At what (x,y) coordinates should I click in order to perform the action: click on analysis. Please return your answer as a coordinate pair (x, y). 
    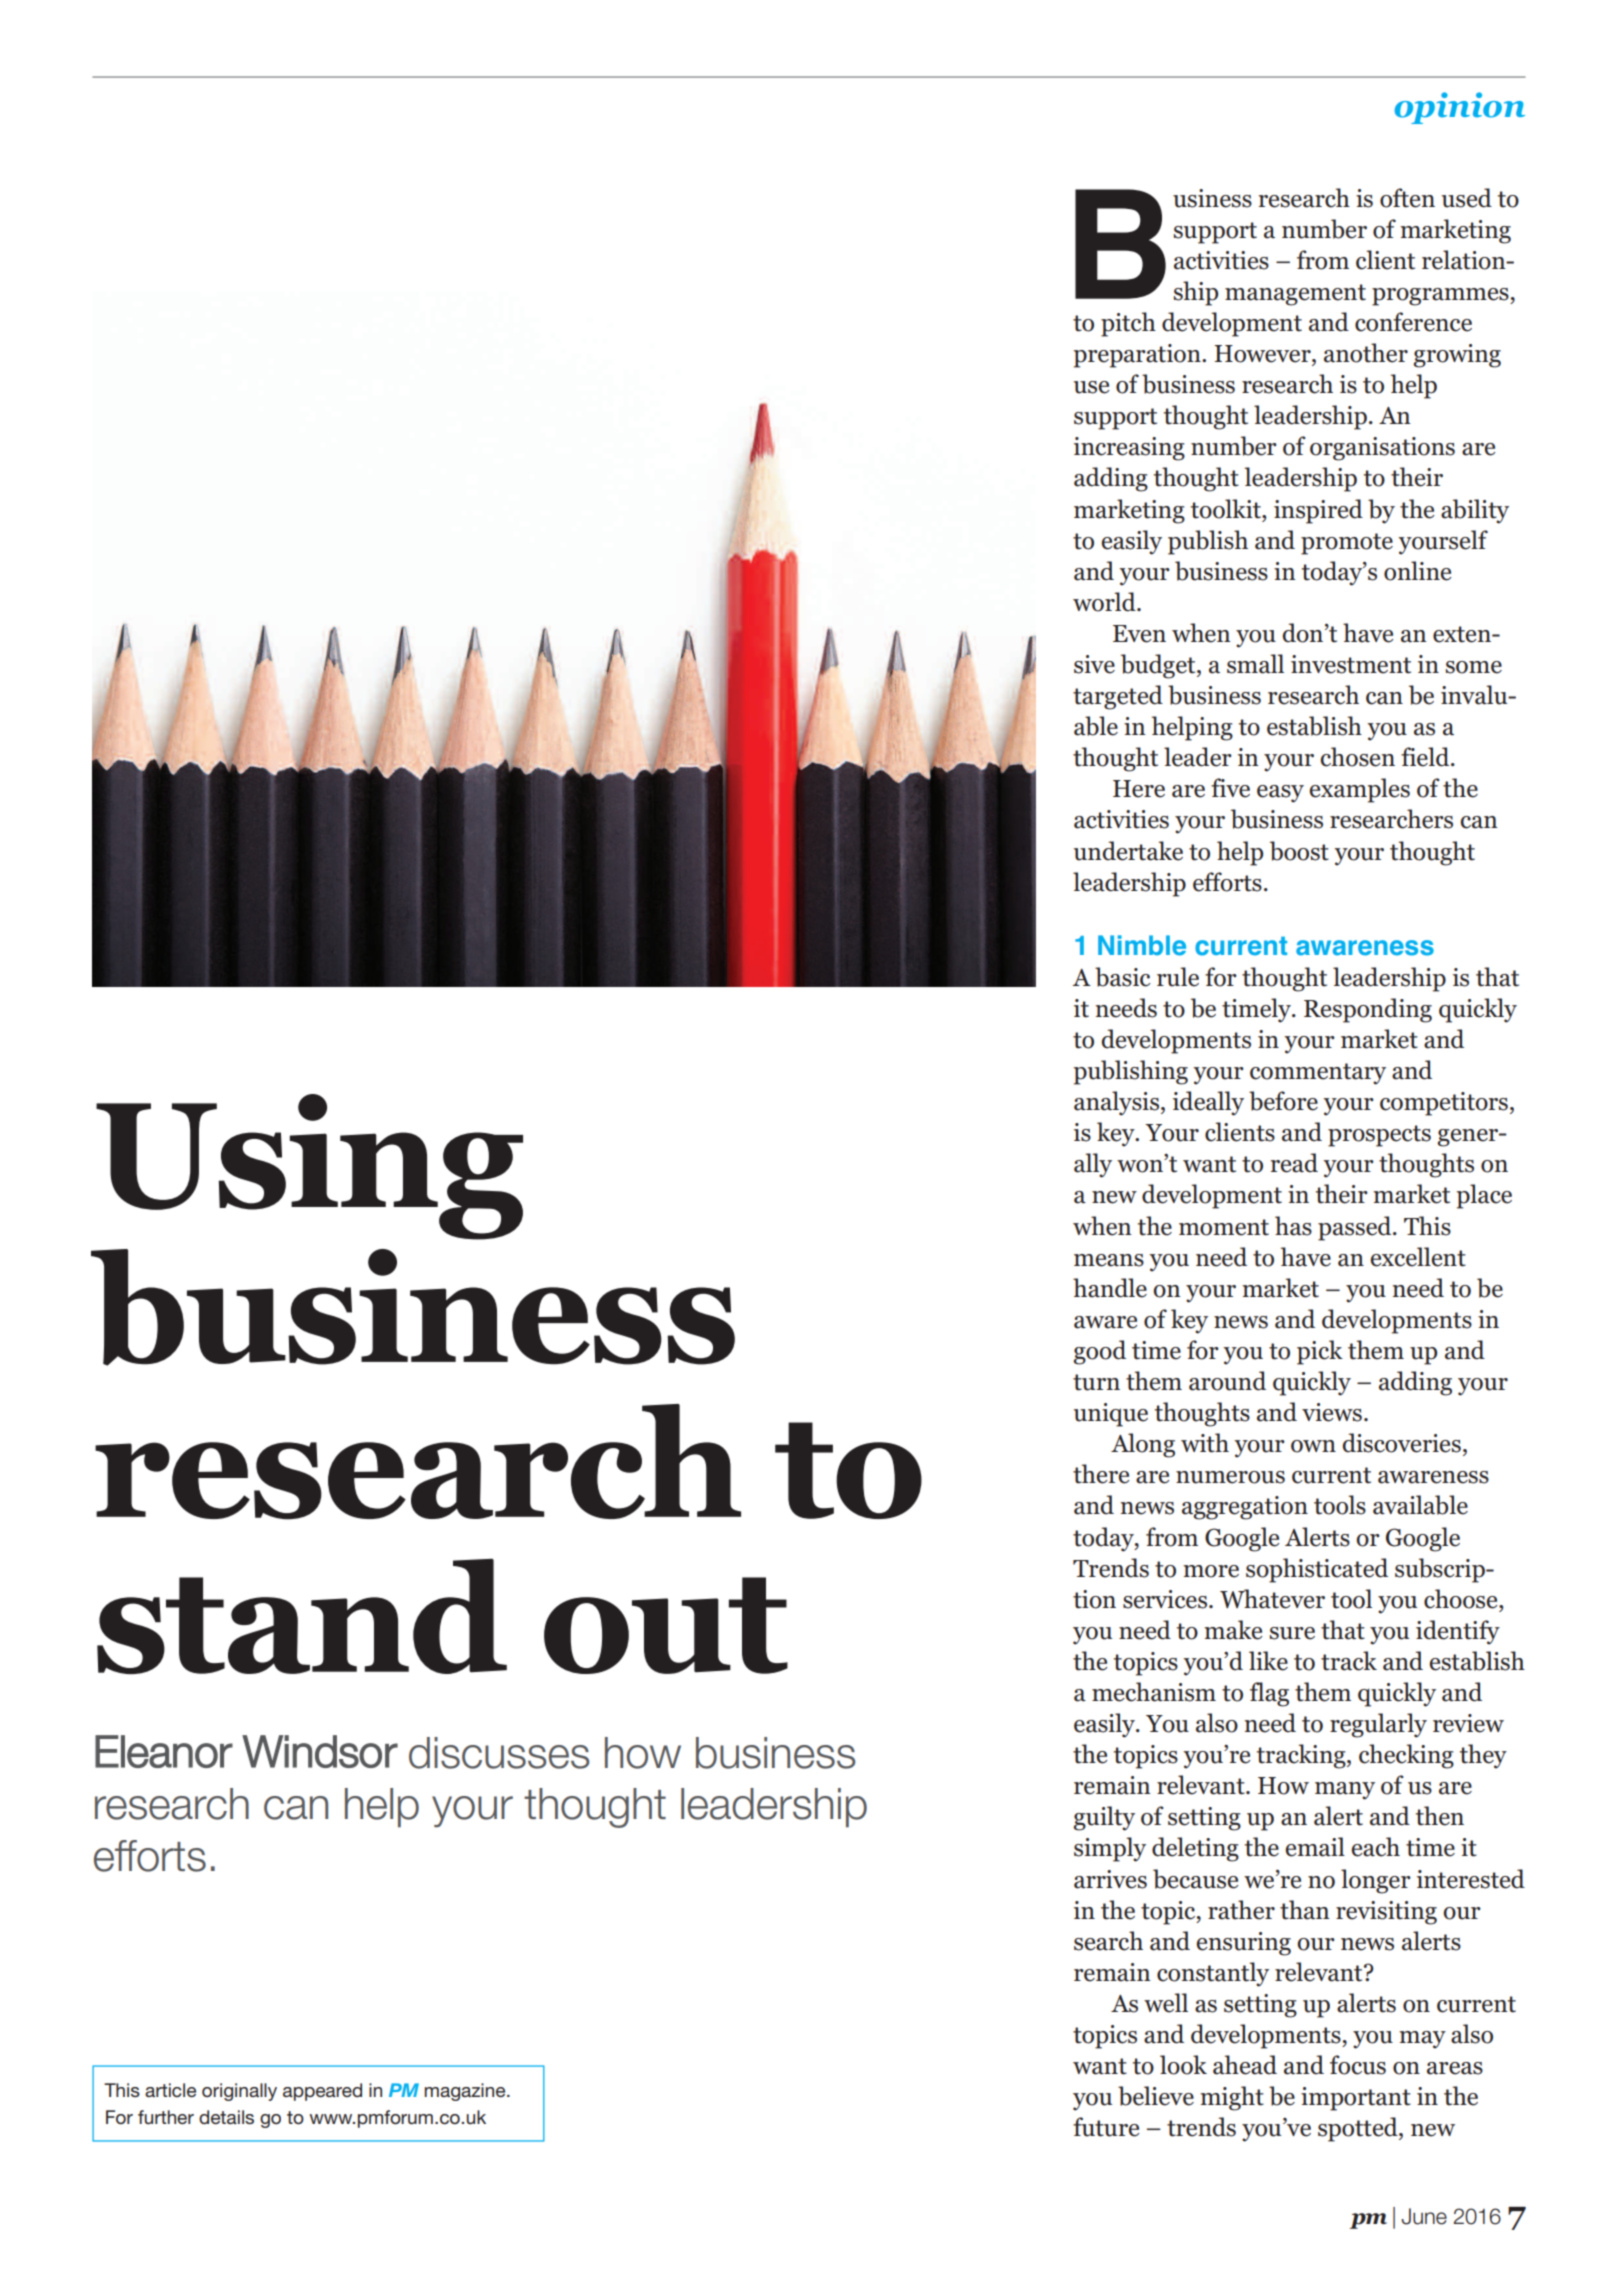
    Looking at the image, I should click on (1118, 1103).
